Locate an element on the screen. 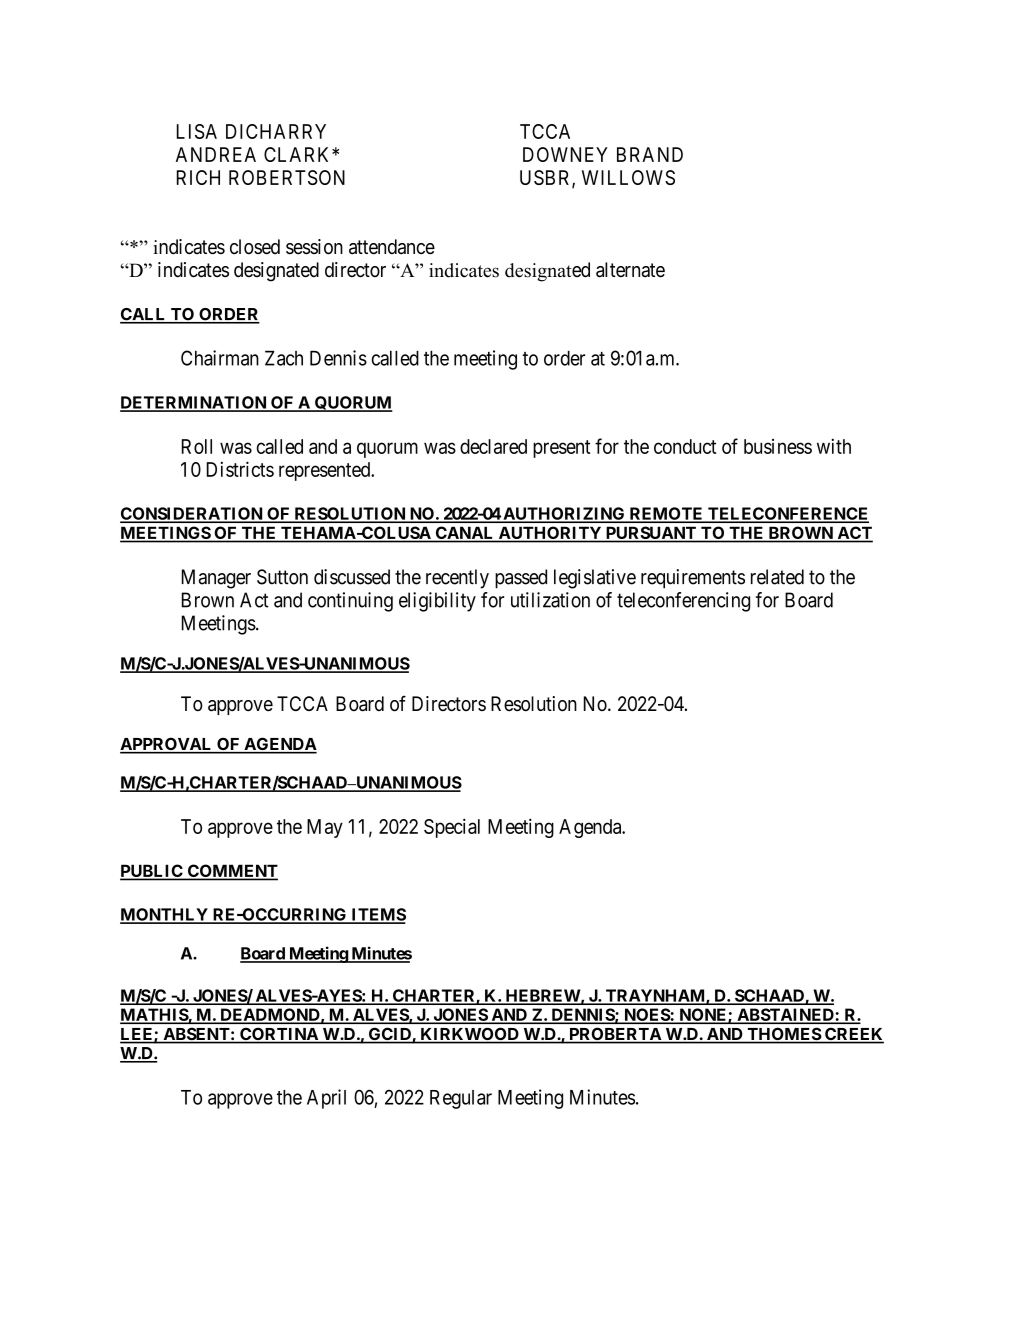 The width and height of the screenshot is (1021, 1322). Regular is located at coordinates (461, 1099).
